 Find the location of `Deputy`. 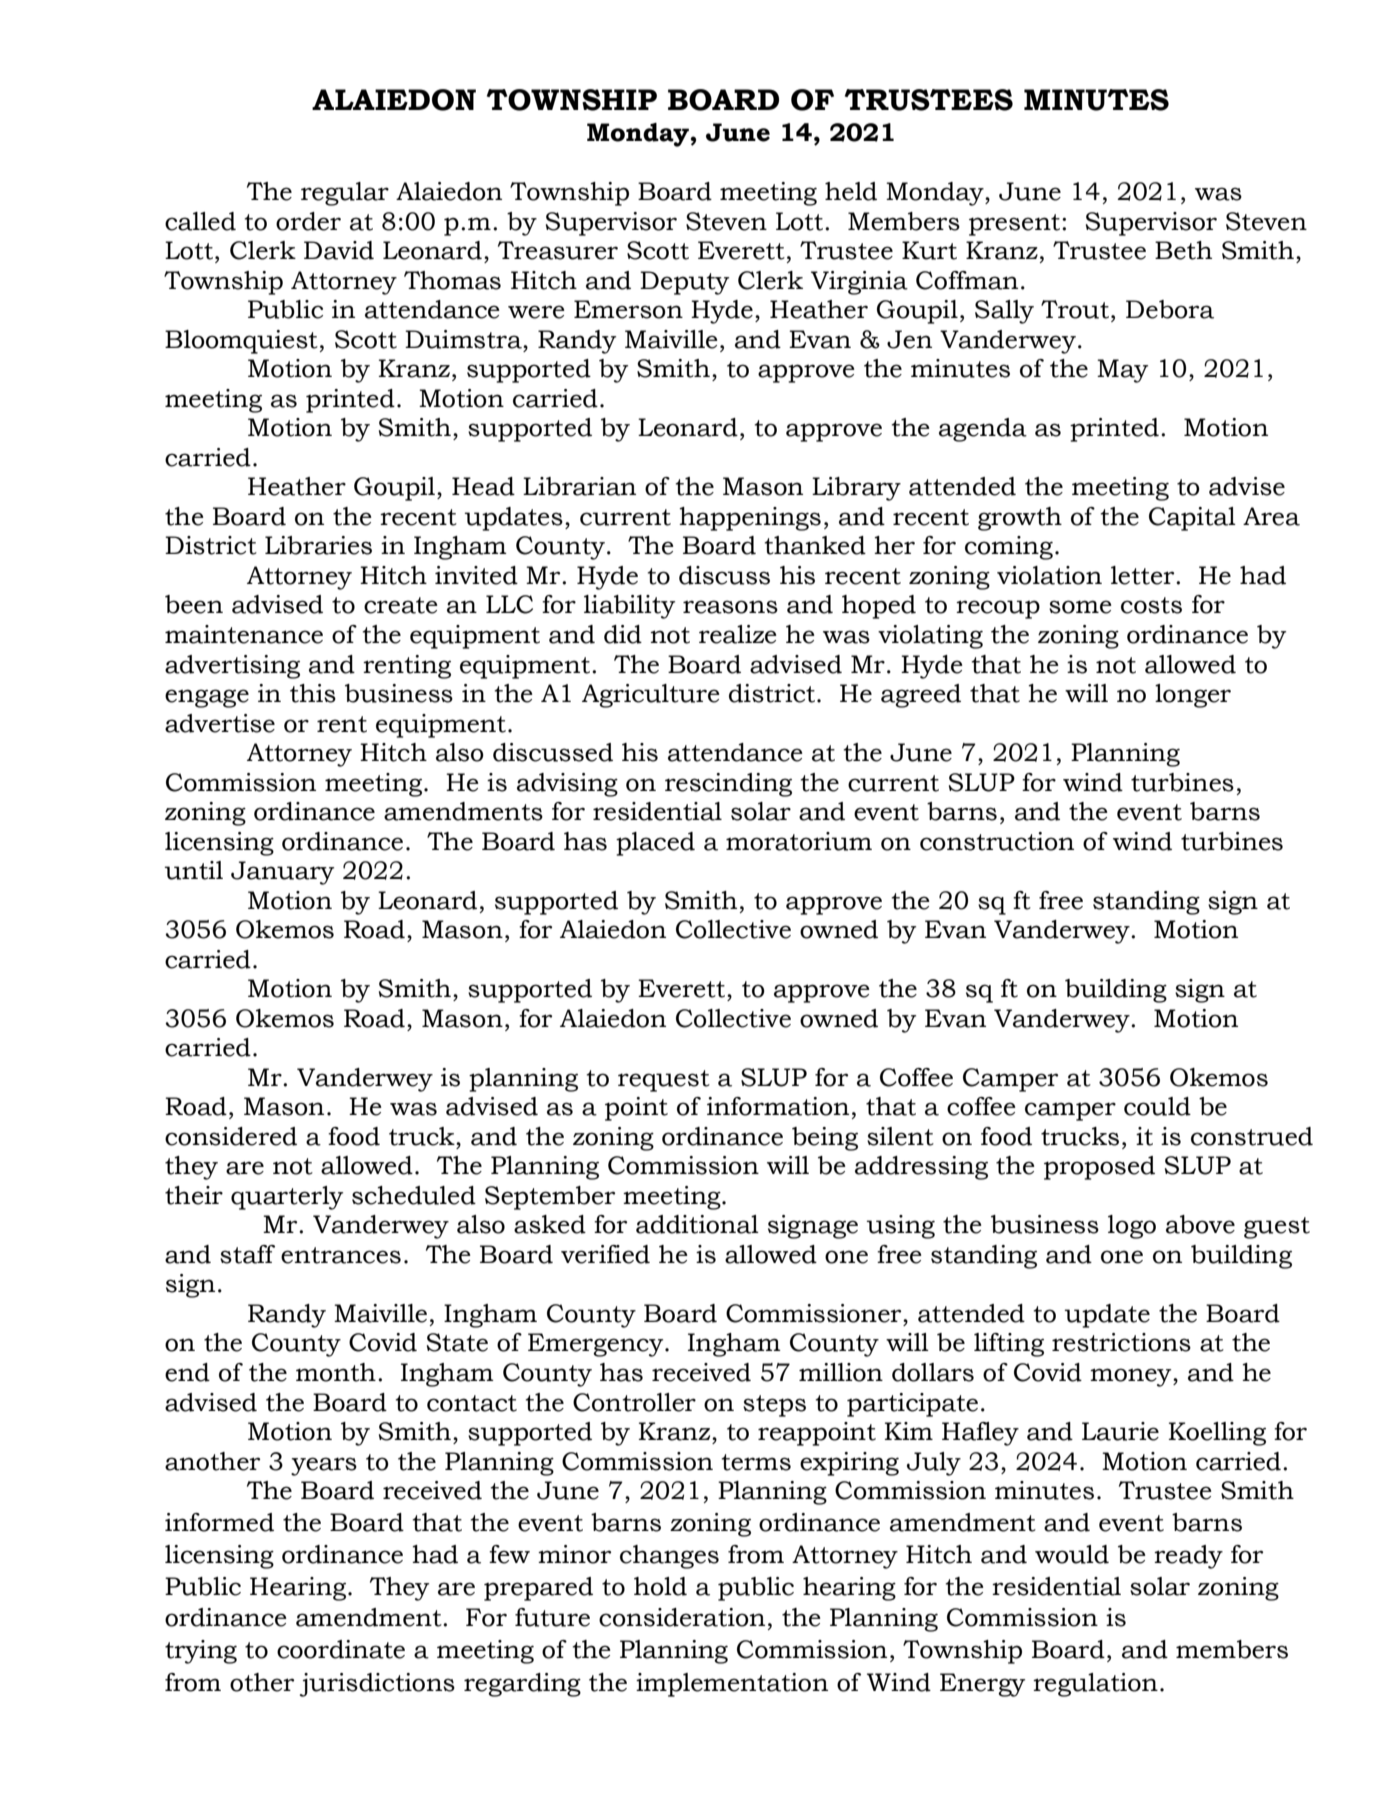

Deputy is located at coordinates (684, 283).
